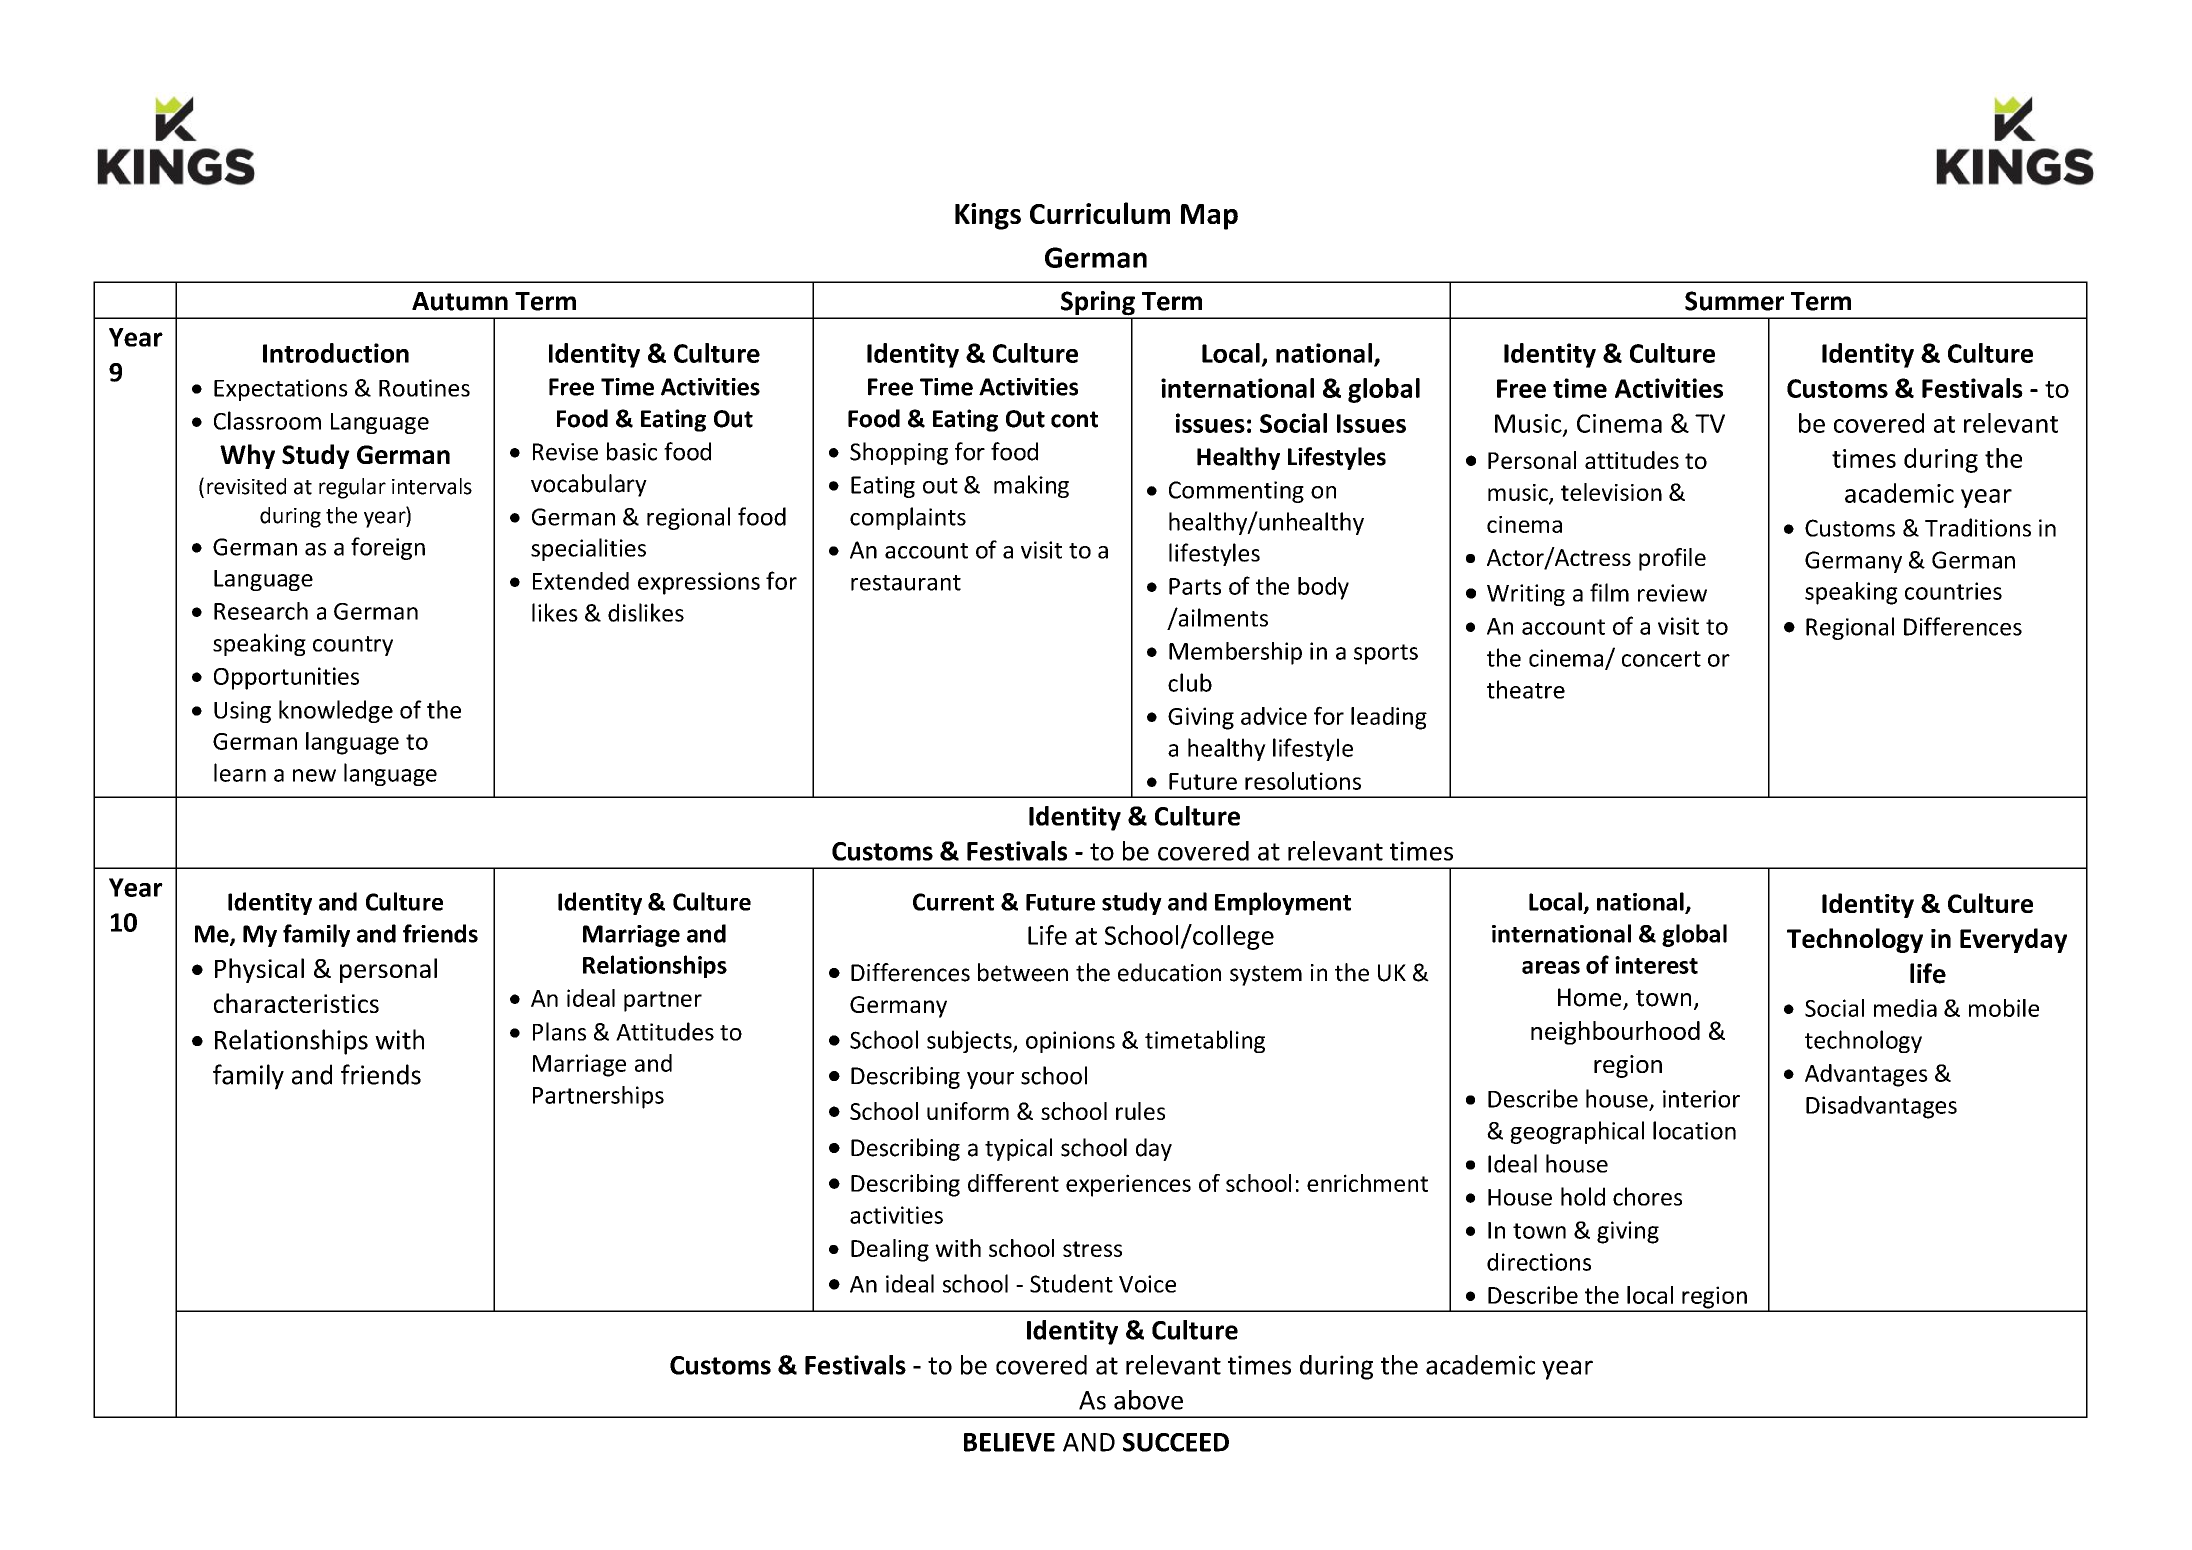 This page has width=2192, height=1550. What do you see at coordinates (1100, 213) in the page?
I see `Curriculum` at bounding box center [1100, 213].
